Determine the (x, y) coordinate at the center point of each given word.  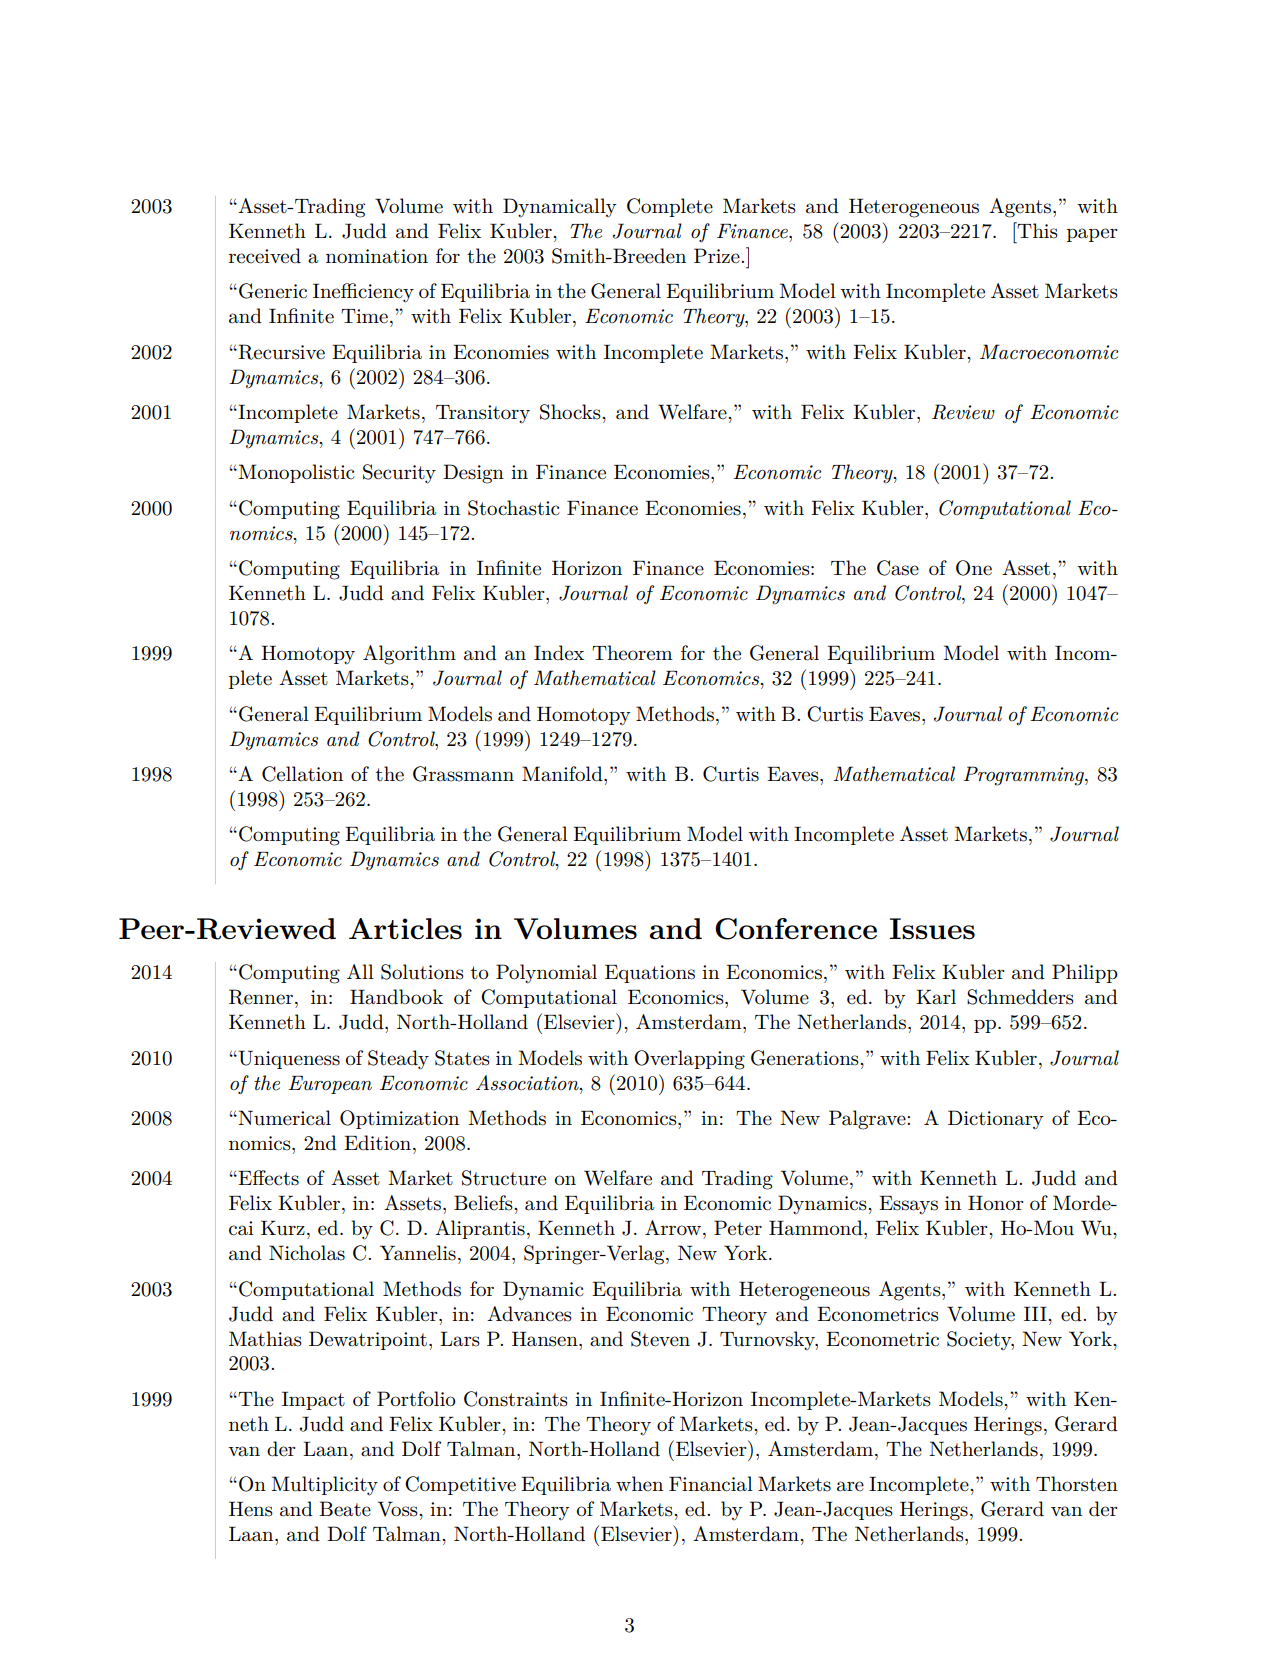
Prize (718, 255)
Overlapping (689, 1060)
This (1037, 230)
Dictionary (996, 1119)
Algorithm (409, 655)
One (974, 568)
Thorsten (1077, 1484)
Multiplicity (324, 1486)
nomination (377, 256)
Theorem (632, 653)
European (330, 1085)
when (639, 1483)
